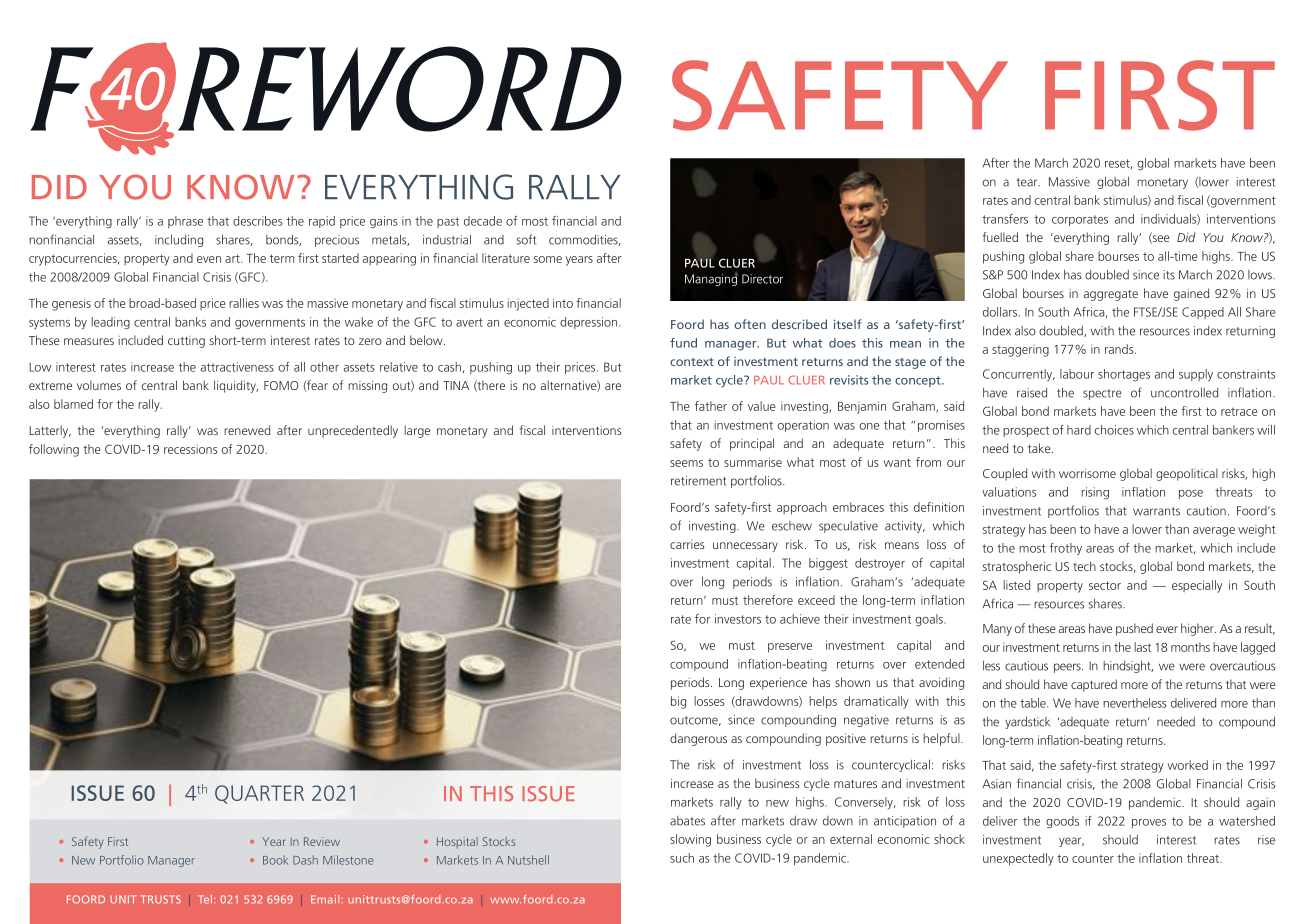  Describe the element at coordinates (682, 858) in the screenshot. I see `such` at that location.
